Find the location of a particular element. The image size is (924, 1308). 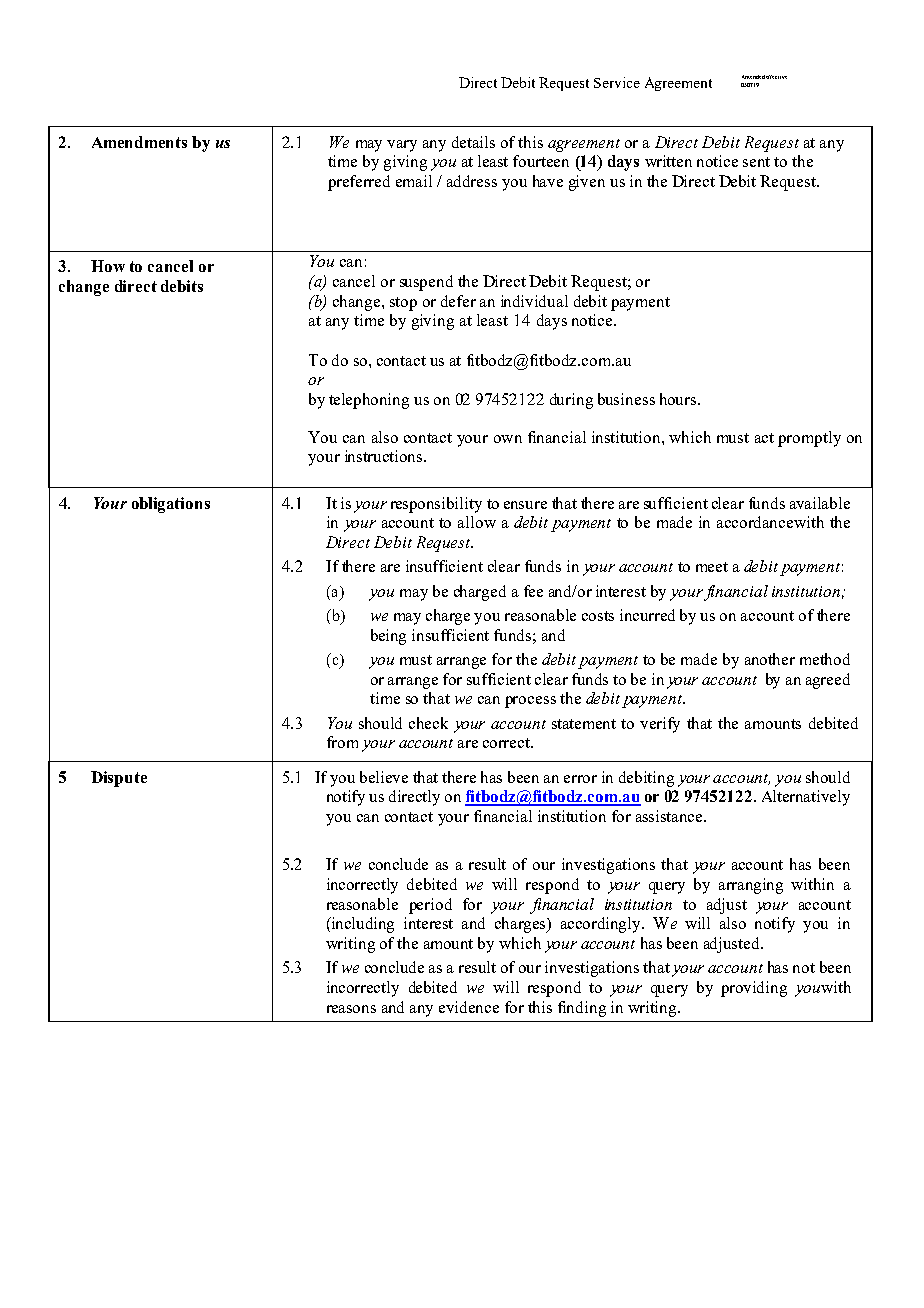

believe is located at coordinates (384, 777).
